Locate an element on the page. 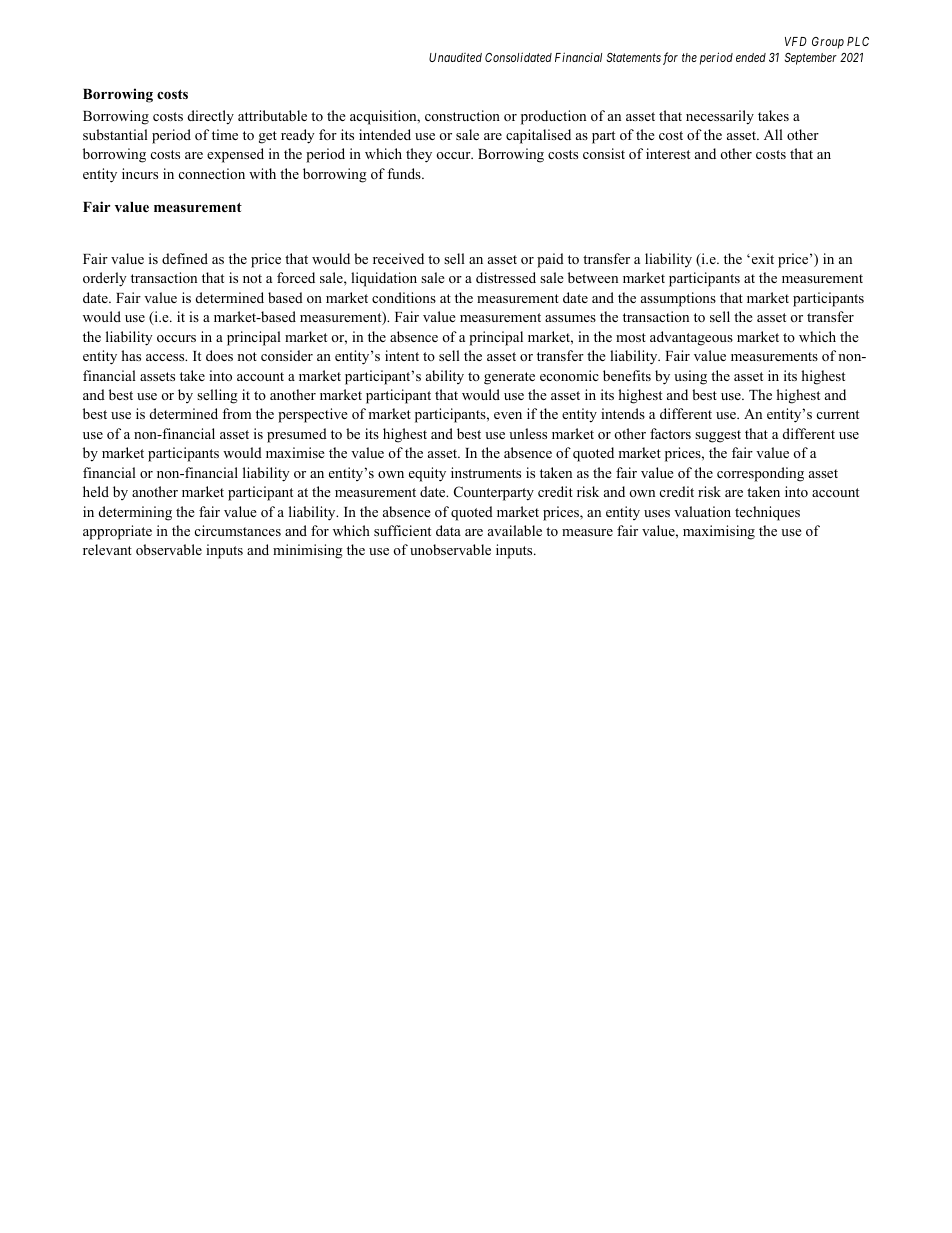 Image resolution: width=952 pixels, height=1233 pixels. defined is located at coordinates (185, 258).
